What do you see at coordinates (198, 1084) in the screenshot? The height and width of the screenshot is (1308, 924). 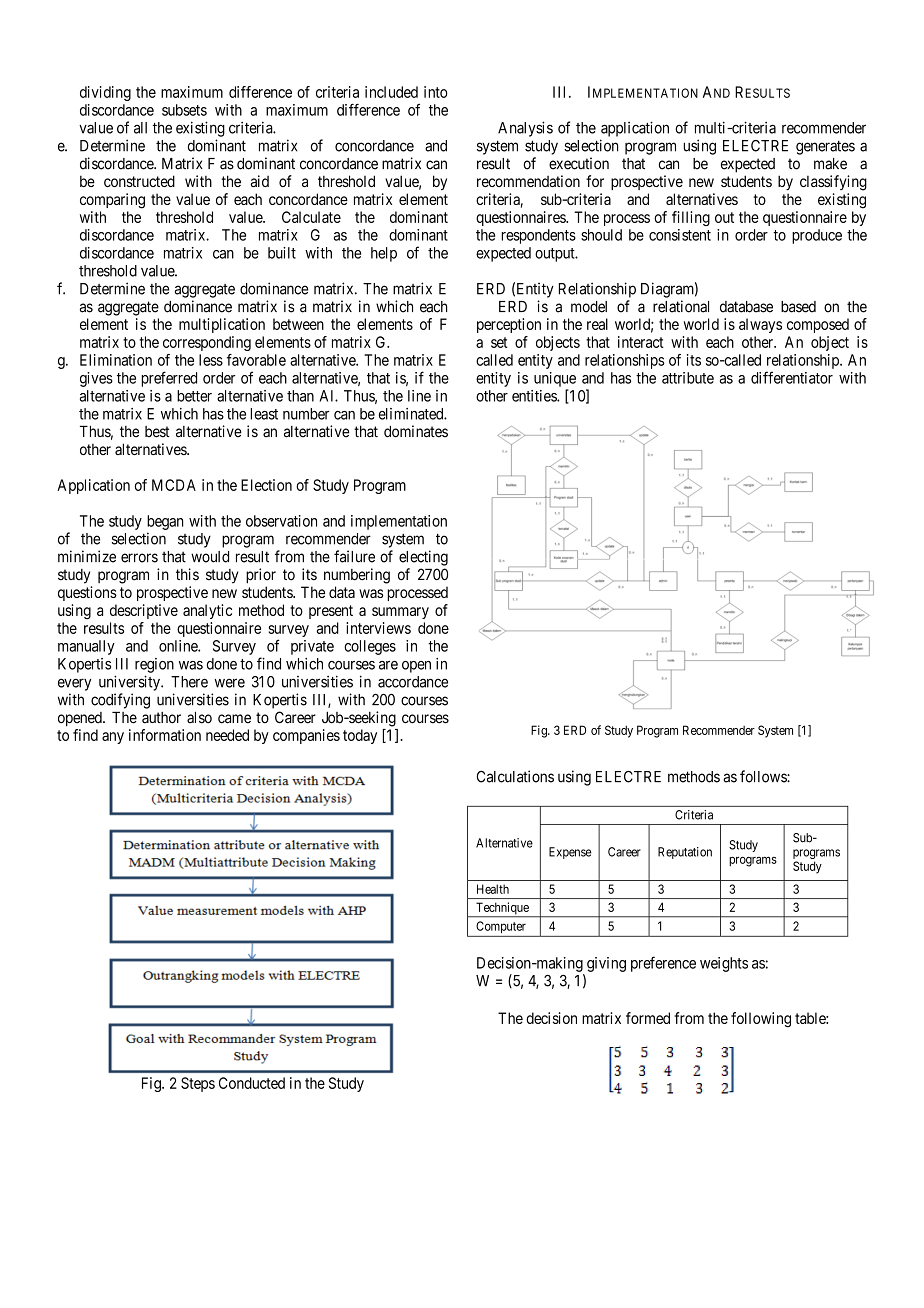 I see `Steps` at bounding box center [198, 1084].
